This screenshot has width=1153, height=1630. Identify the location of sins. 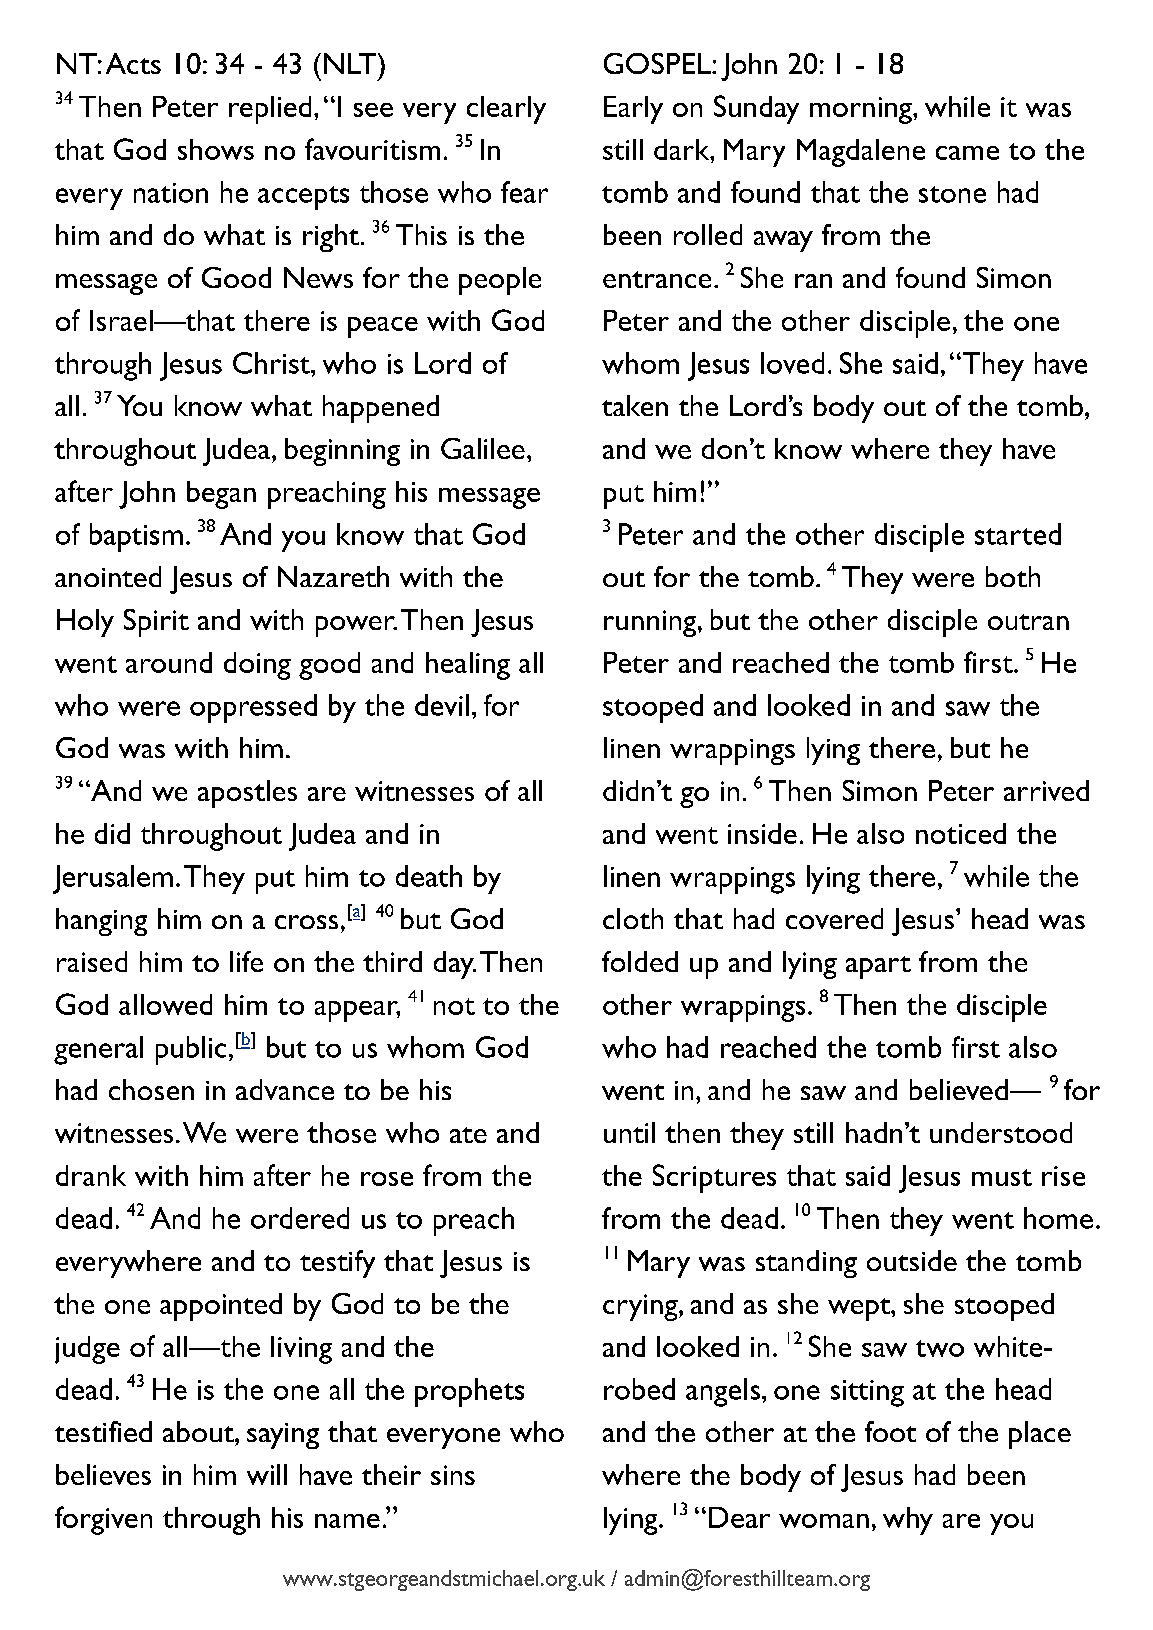
(453, 1475).
